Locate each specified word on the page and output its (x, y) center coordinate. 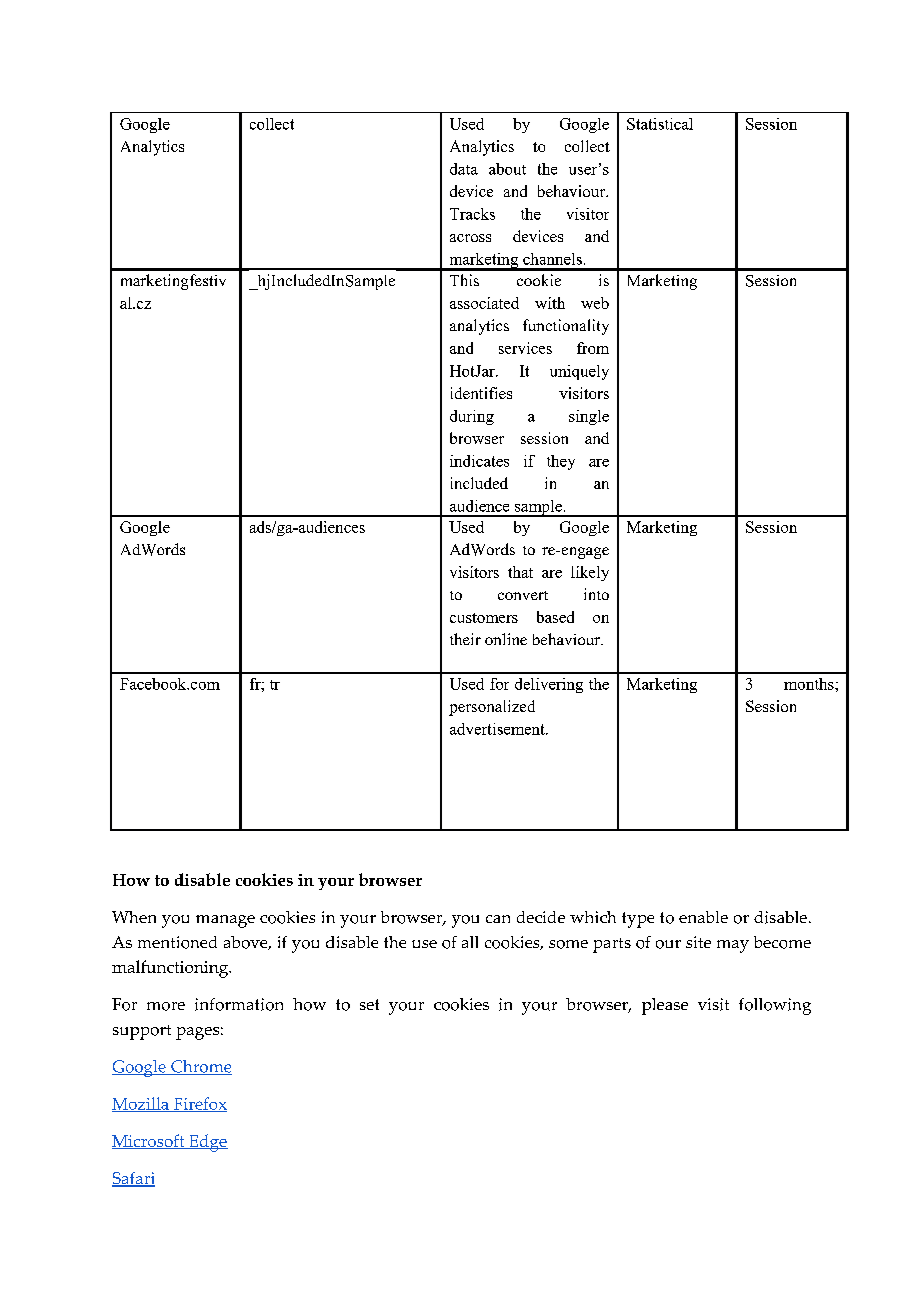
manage (225, 921)
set (369, 1004)
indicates (479, 461)
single (589, 417)
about (507, 169)
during (472, 417)
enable (703, 917)
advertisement (498, 729)
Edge (207, 1143)
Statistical (660, 124)
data (464, 169)
